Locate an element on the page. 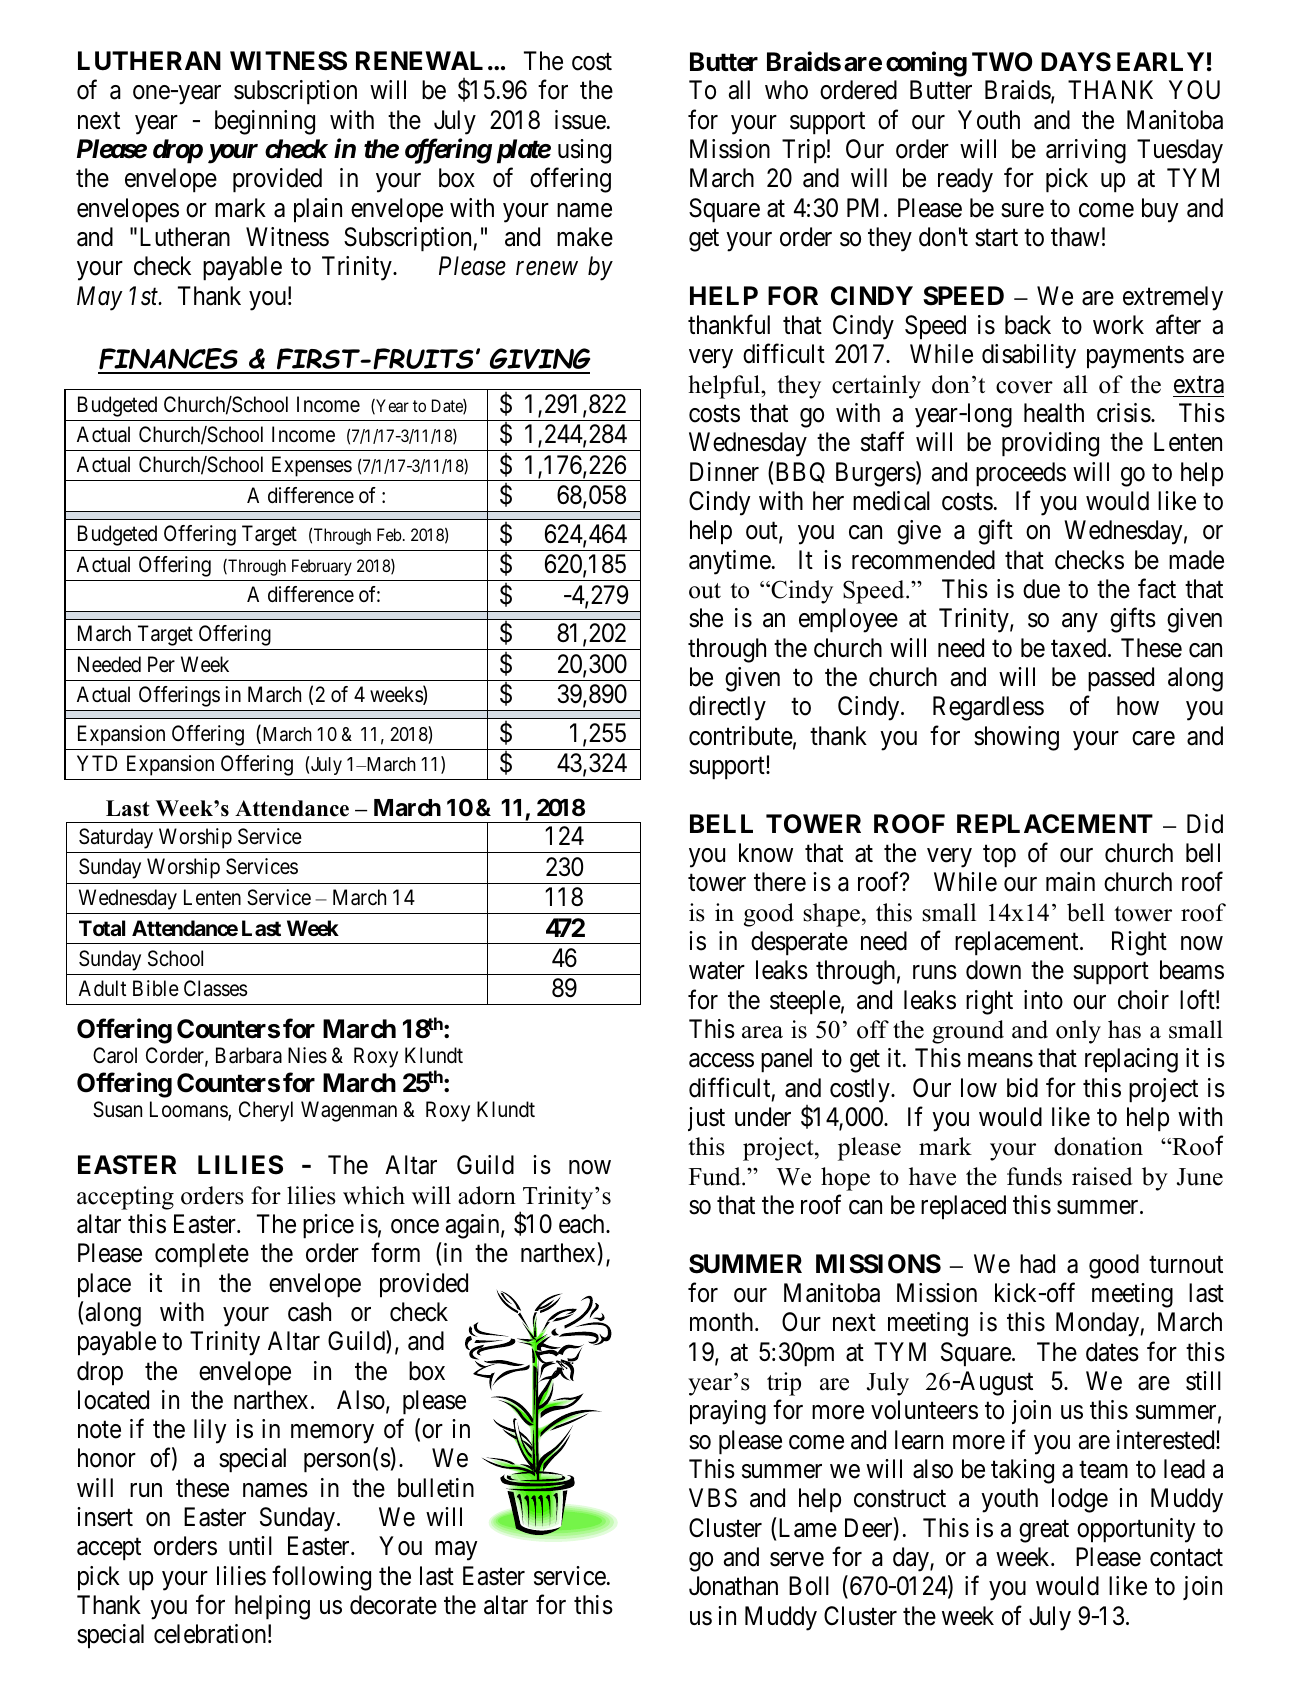  Expenses is located at coordinates (312, 466).
